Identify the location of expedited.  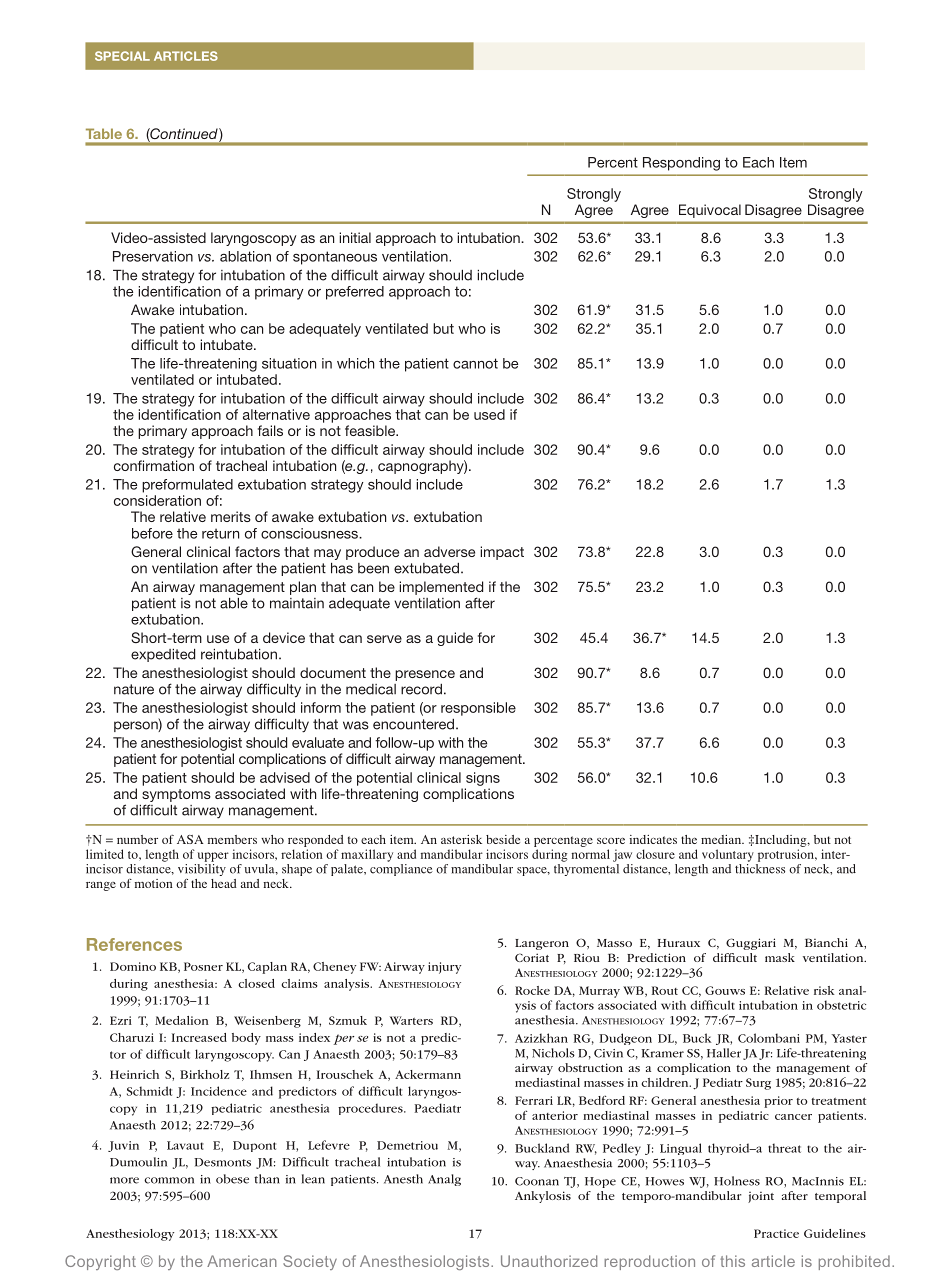
(163, 655).
